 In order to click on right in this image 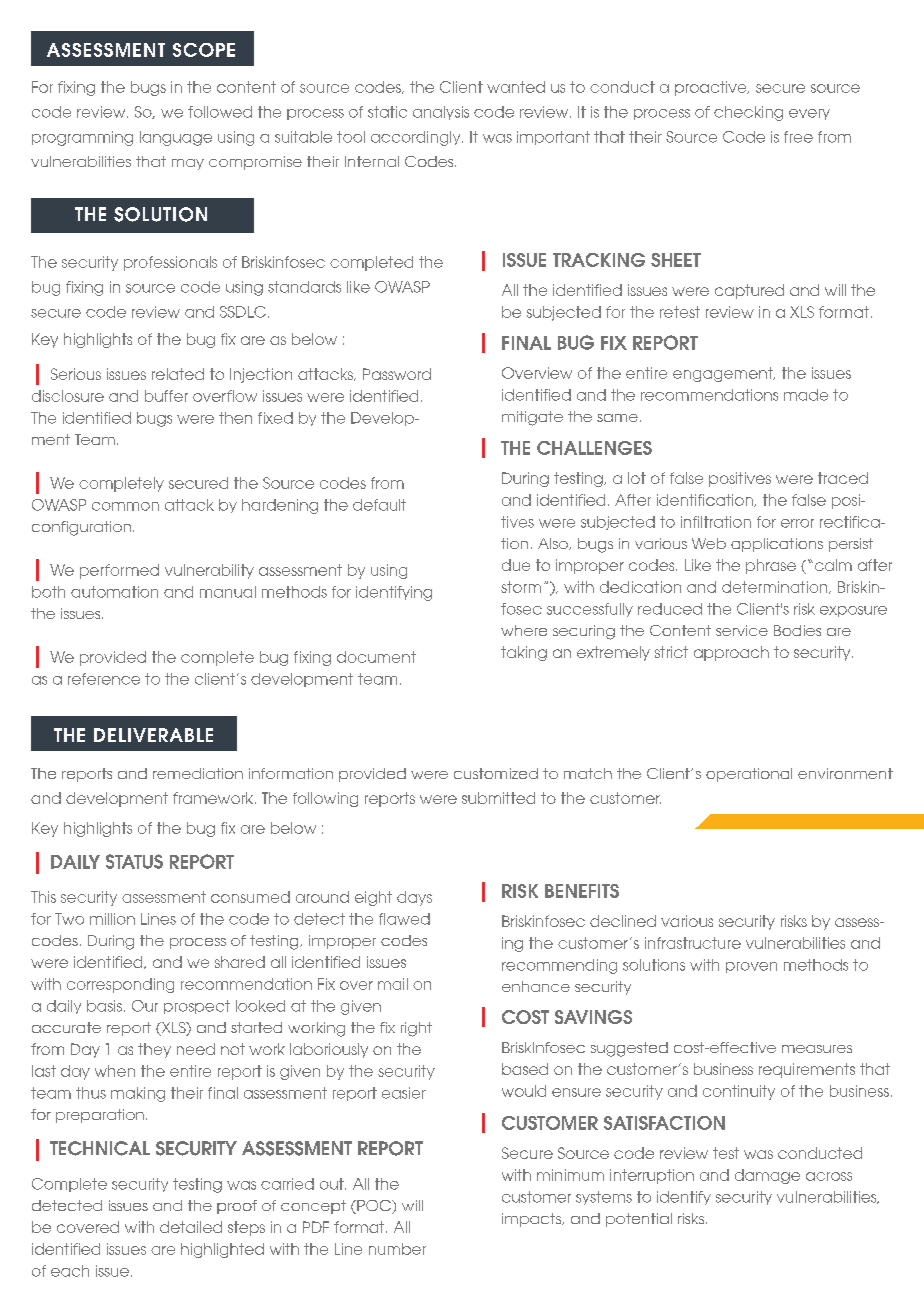, I will do `click(416, 1029)`.
